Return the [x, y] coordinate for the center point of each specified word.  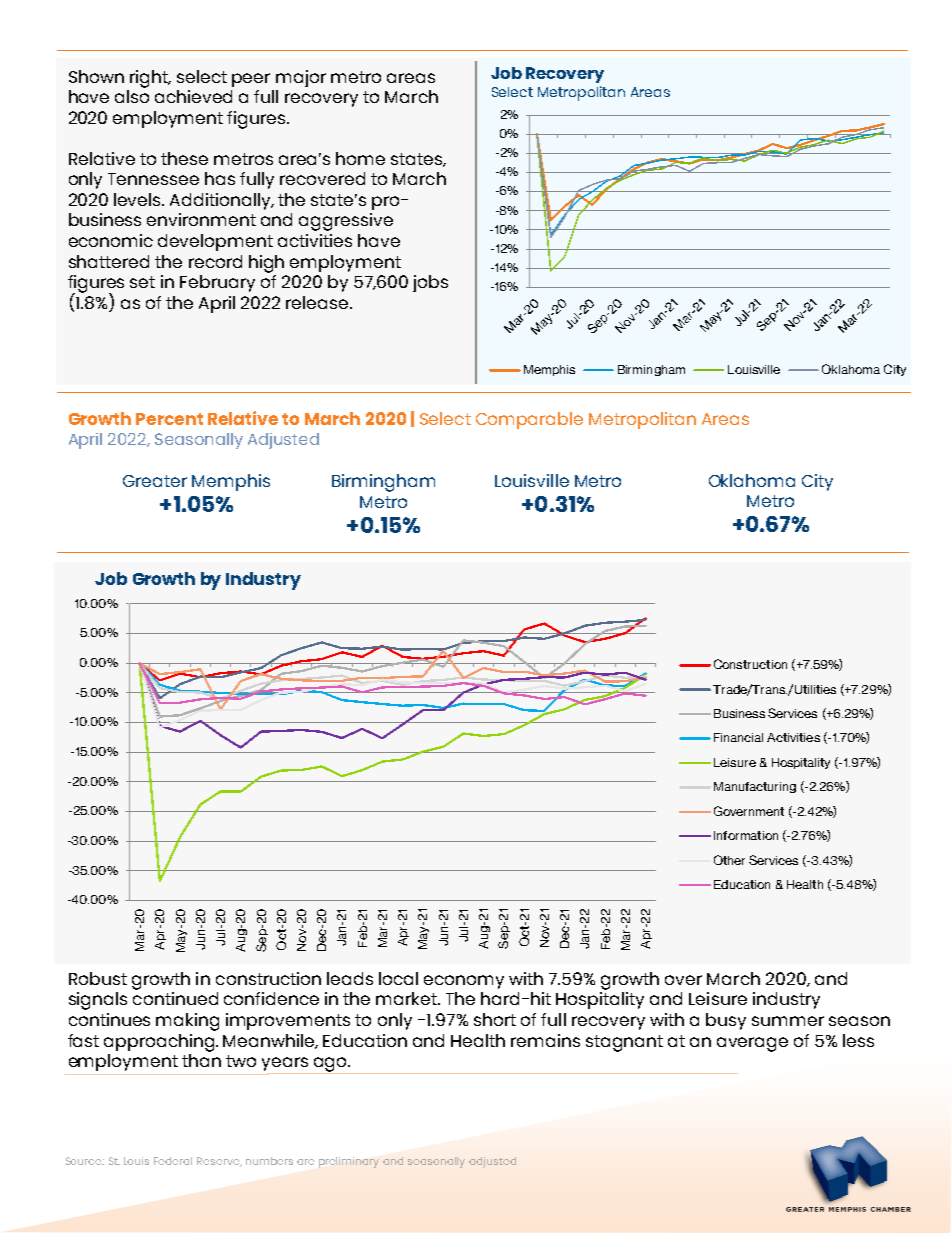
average [752, 1044]
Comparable [529, 420]
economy [464, 982]
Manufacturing [755, 787]
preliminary [349, 1162]
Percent [169, 419]
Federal [173, 1161]
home [360, 158]
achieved [193, 96]
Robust [98, 978]
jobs [430, 283]
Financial [738, 737]
